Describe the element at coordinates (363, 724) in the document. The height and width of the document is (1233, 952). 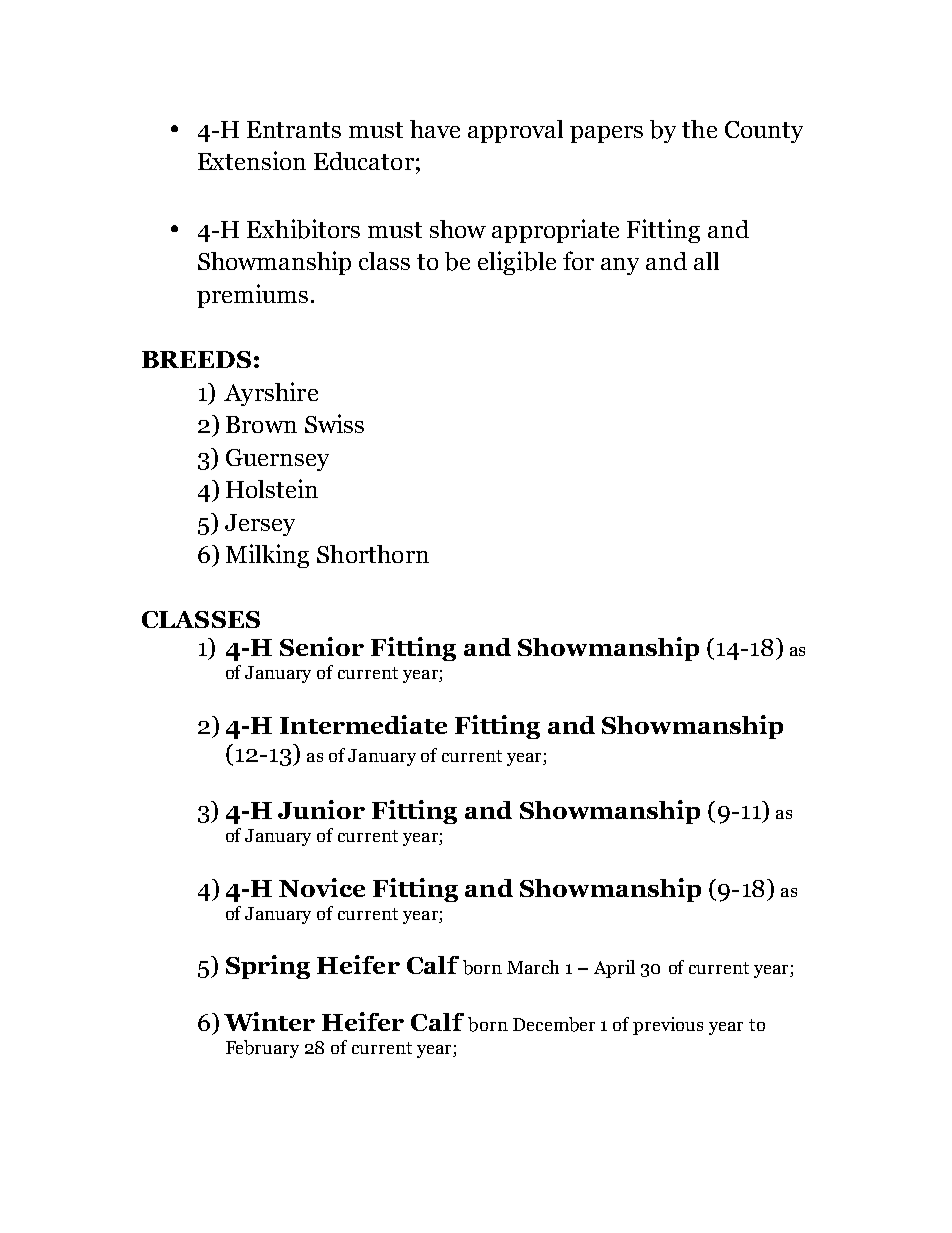
I see `Intermediate` at that location.
